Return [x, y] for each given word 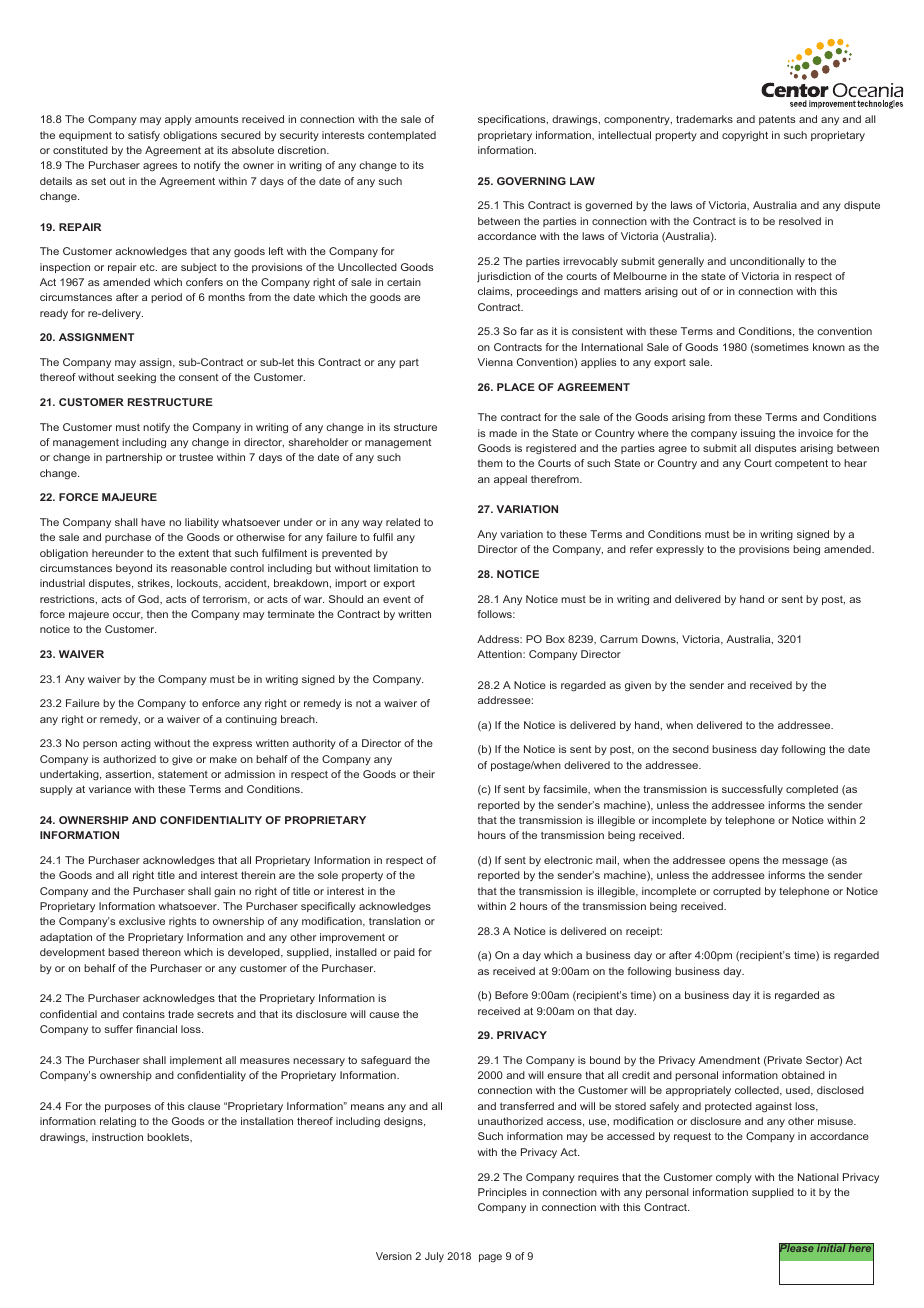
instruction [117, 1137]
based [123, 952]
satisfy [144, 136]
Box [555, 639]
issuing [758, 434]
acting [136, 744]
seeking [137, 378]
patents [777, 120]
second [691, 749]
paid [404, 953]
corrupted [737, 892]
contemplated [402, 136]
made [503, 433]
